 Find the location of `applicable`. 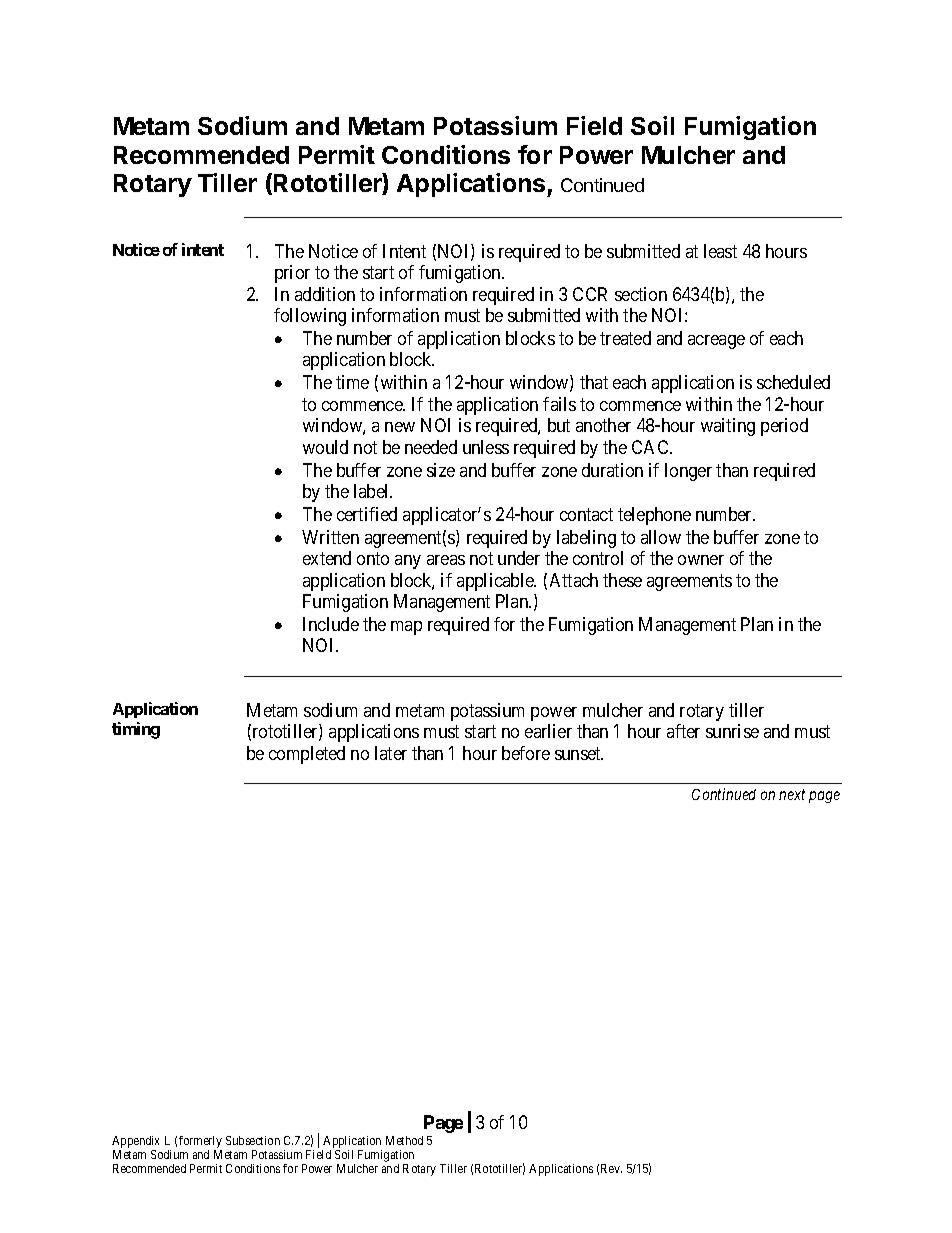

applicable is located at coordinates (496, 582).
